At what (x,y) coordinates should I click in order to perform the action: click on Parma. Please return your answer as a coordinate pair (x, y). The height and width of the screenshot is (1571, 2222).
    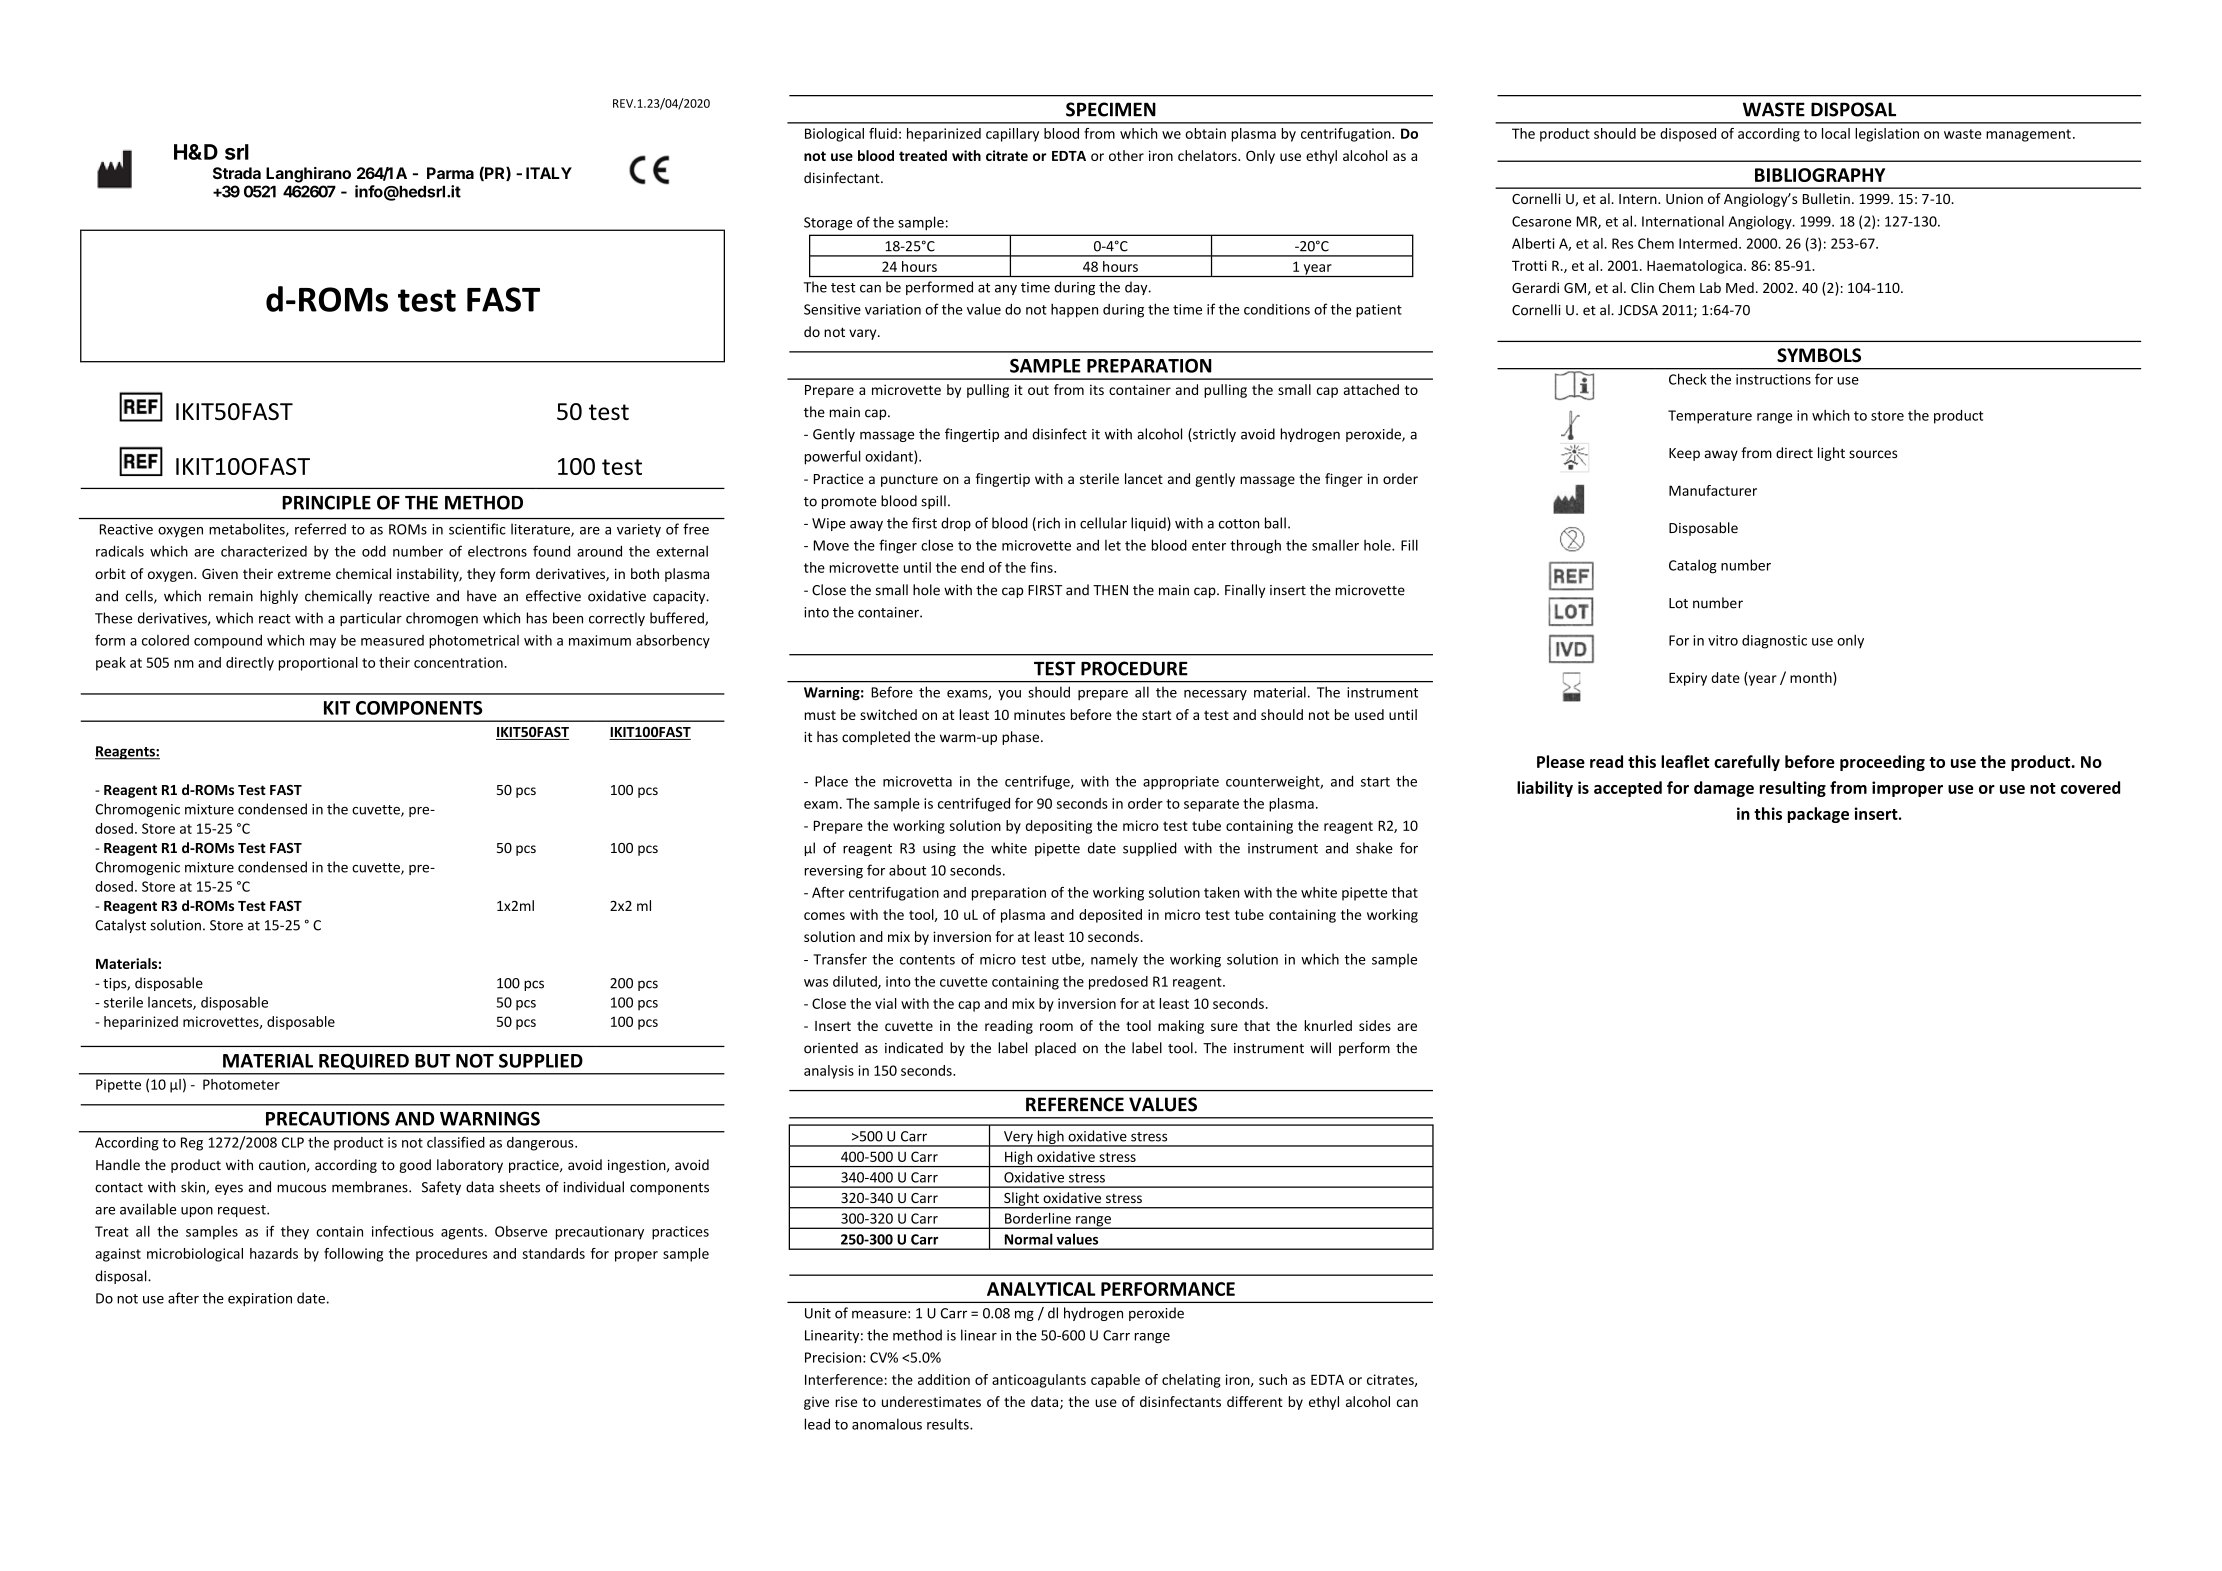
    Looking at the image, I should click on (450, 173).
